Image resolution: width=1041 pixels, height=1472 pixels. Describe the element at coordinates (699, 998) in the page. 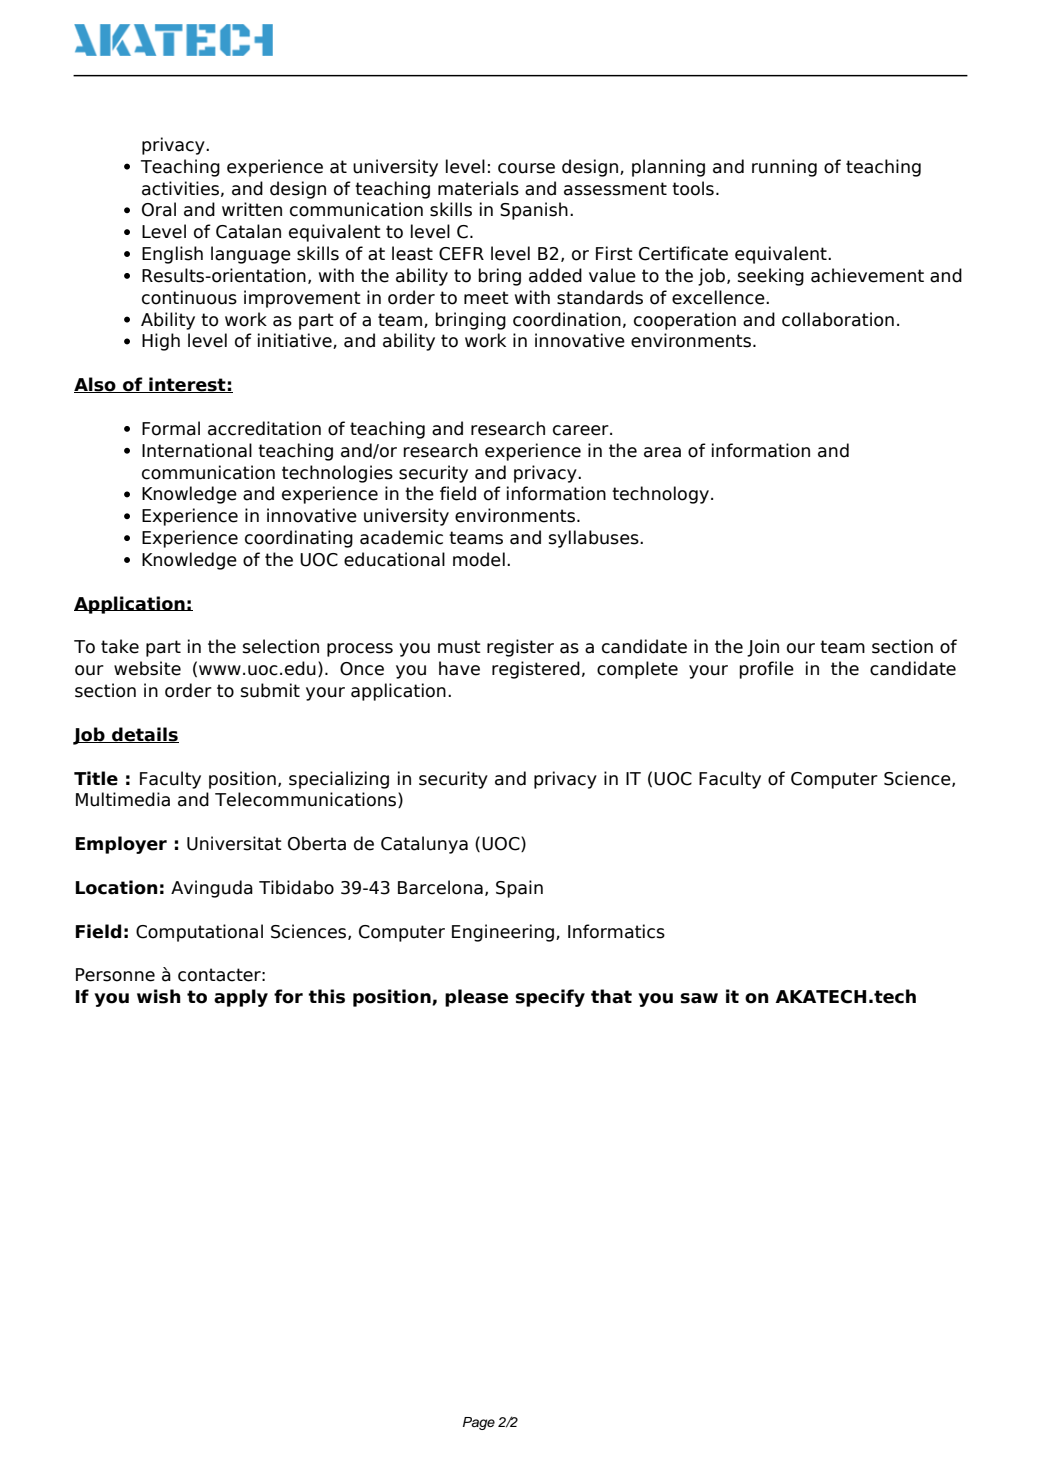

I see `saw` at that location.
